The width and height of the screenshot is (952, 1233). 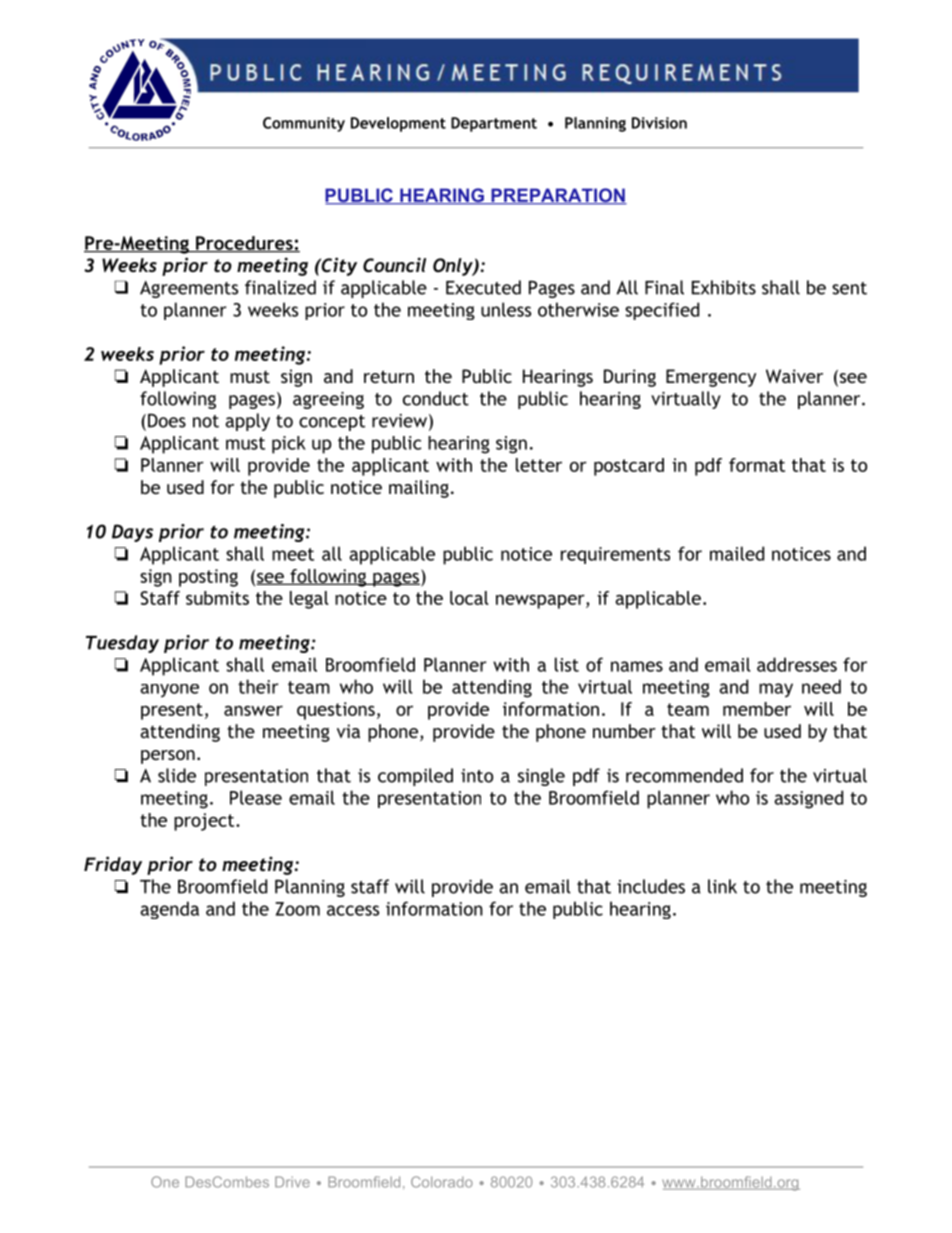 What do you see at coordinates (659, 123) in the screenshot?
I see `Division` at bounding box center [659, 123].
